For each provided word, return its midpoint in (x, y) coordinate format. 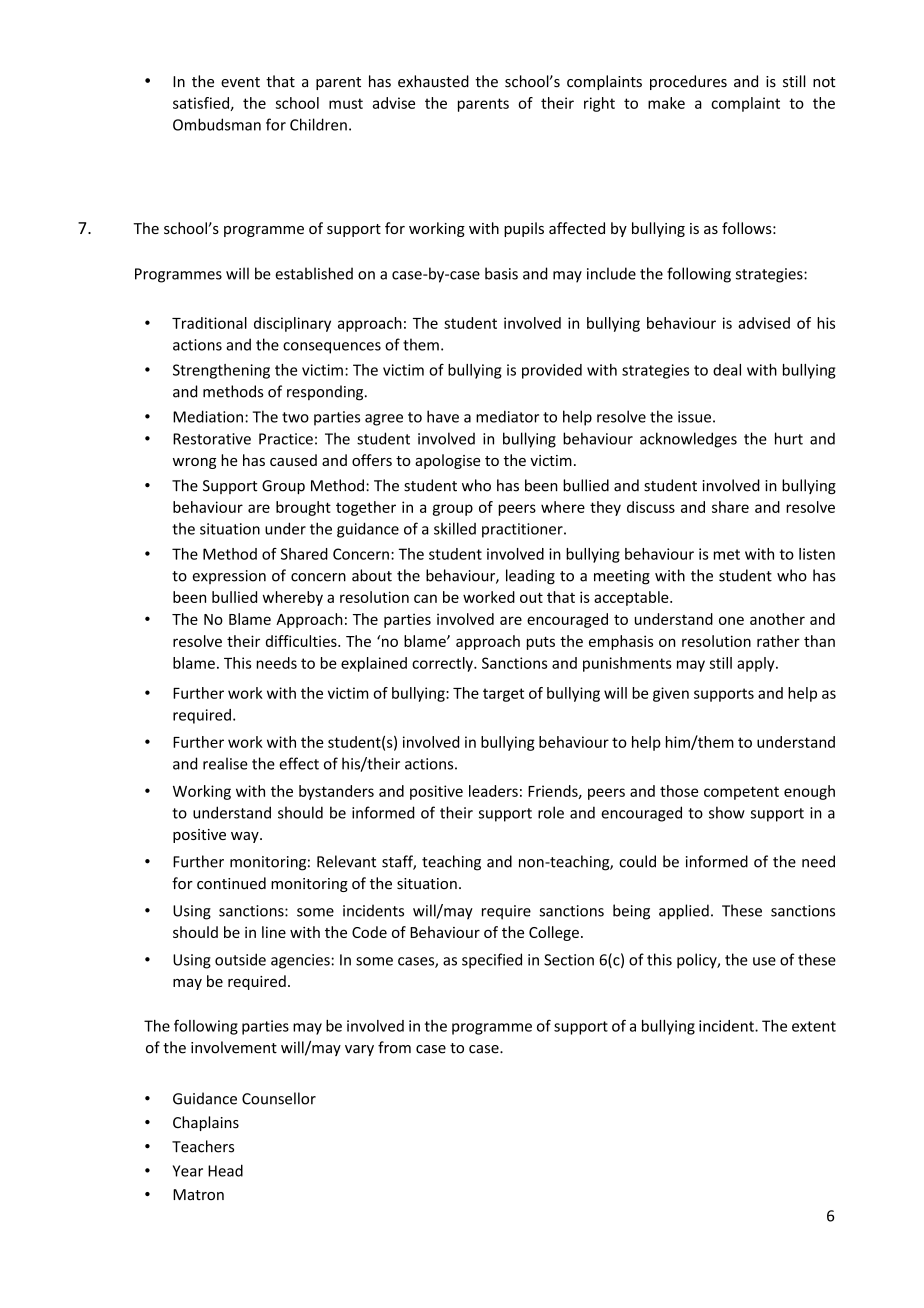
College (554, 933)
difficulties (302, 641)
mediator (507, 416)
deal (727, 370)
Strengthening (221, 371)
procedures (688, 82)
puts (541, 643)
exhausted (433, 81)
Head (225, 1170)
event (240, 82)
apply (757, 664)
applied (684, 912)
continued (231, 883)
